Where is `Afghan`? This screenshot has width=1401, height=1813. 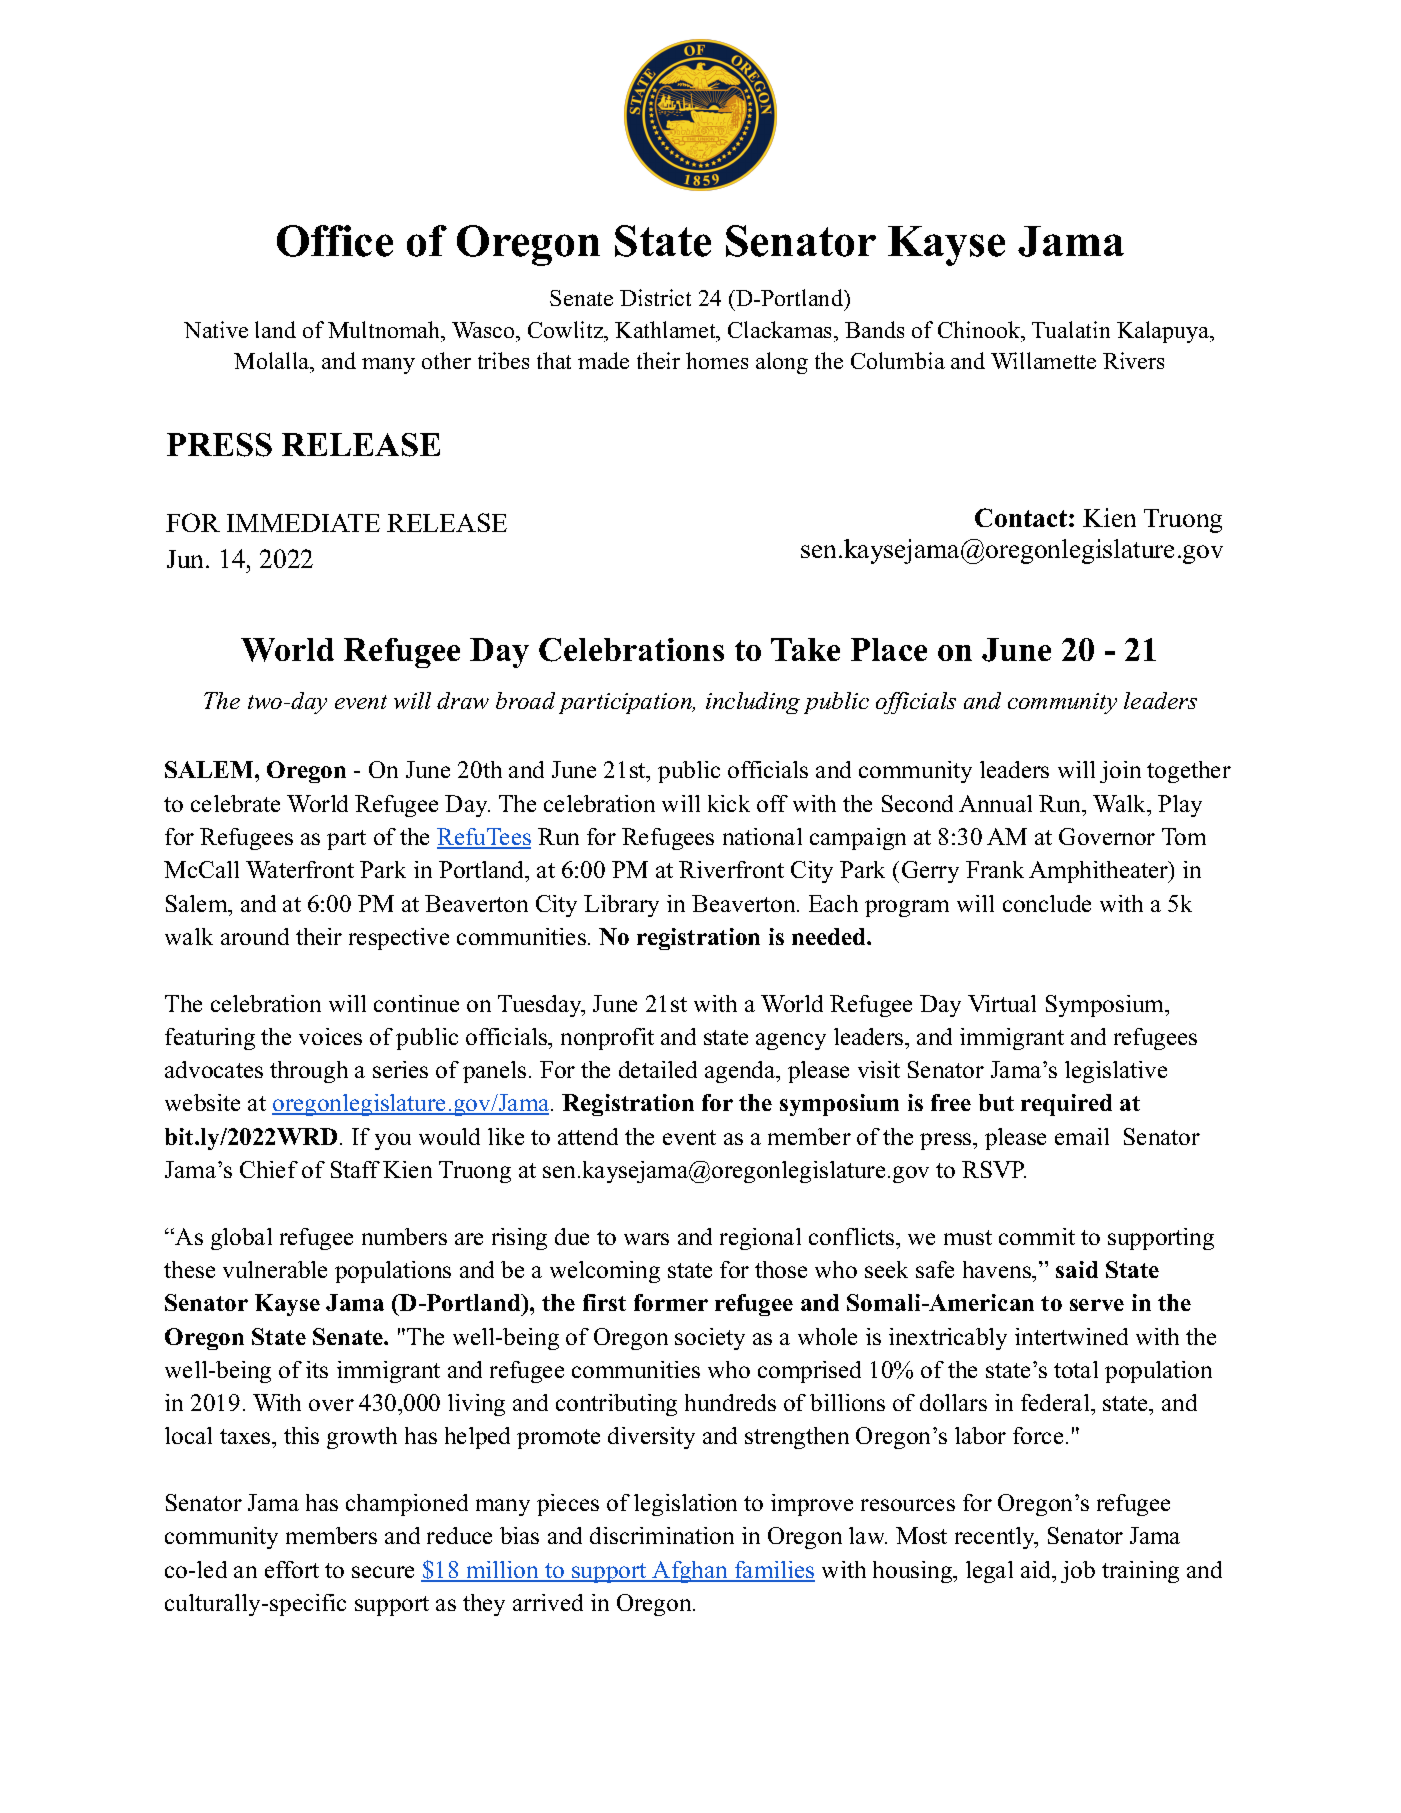
Afghan is located at coordinates (691, 1572).
